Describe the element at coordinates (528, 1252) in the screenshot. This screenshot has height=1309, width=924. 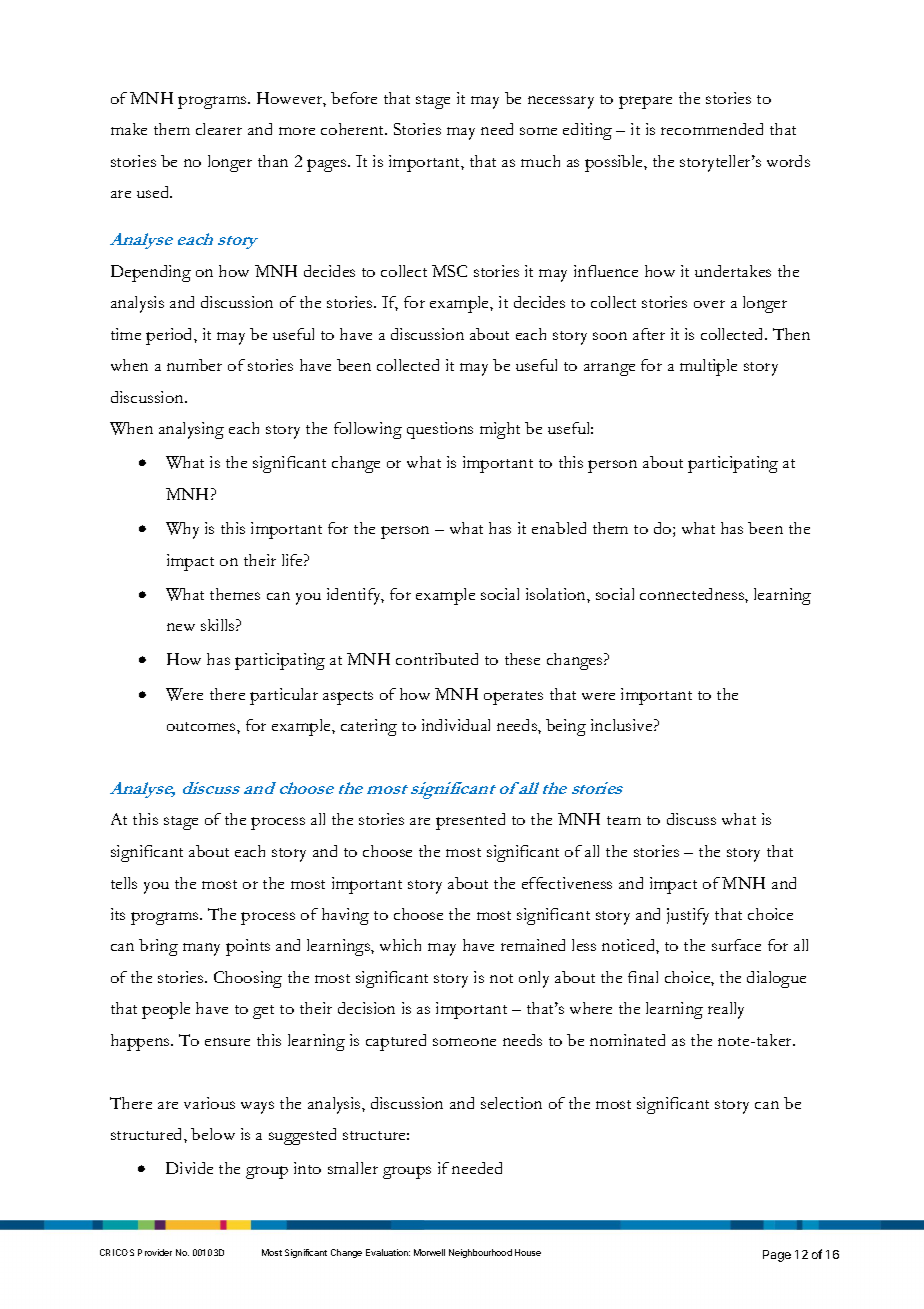
I see `House` at that location.
